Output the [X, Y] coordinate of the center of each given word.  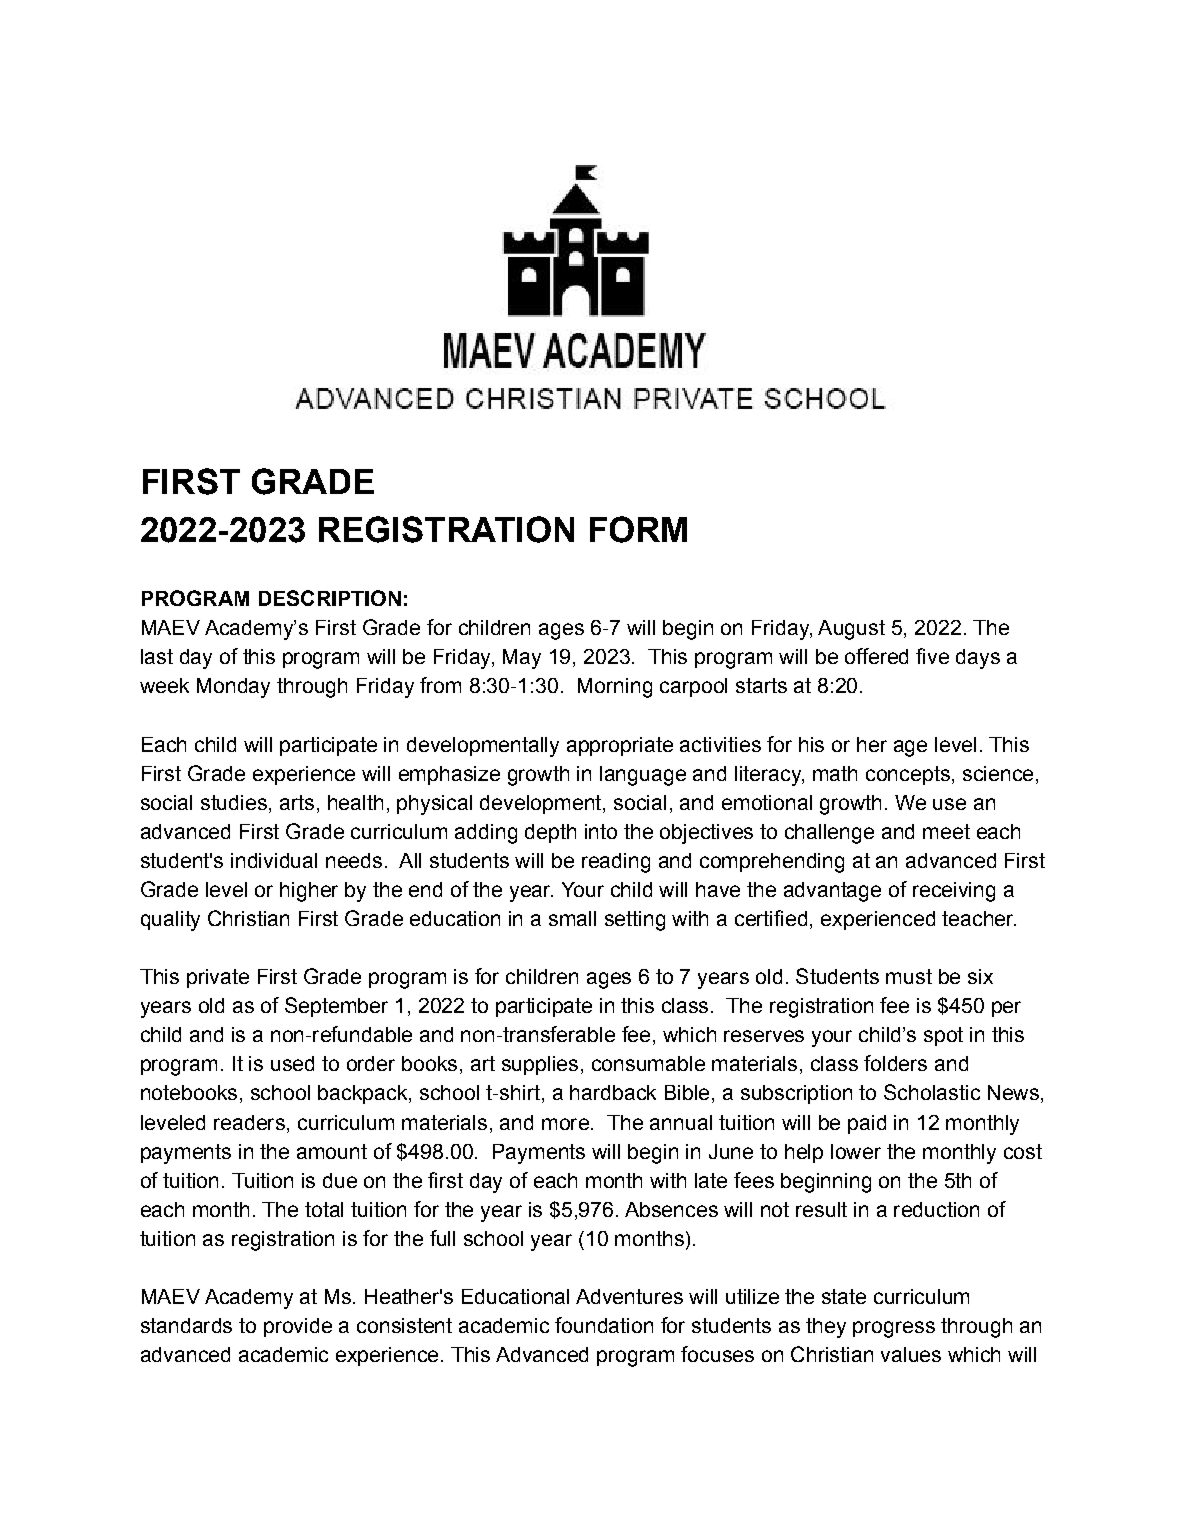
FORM [638, 529]
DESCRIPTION [330, 598]
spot [943, 1036]
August [851, 630]
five [932, 656]
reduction [936, 1209]
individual [274, 860]
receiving [954, 892]
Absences [671, 1209]
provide [298, 1327]
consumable [648, 1063]
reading [616, 863]
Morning [615, 688]
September [336, 1007]
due [340, 1180]
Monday [233, 688]
